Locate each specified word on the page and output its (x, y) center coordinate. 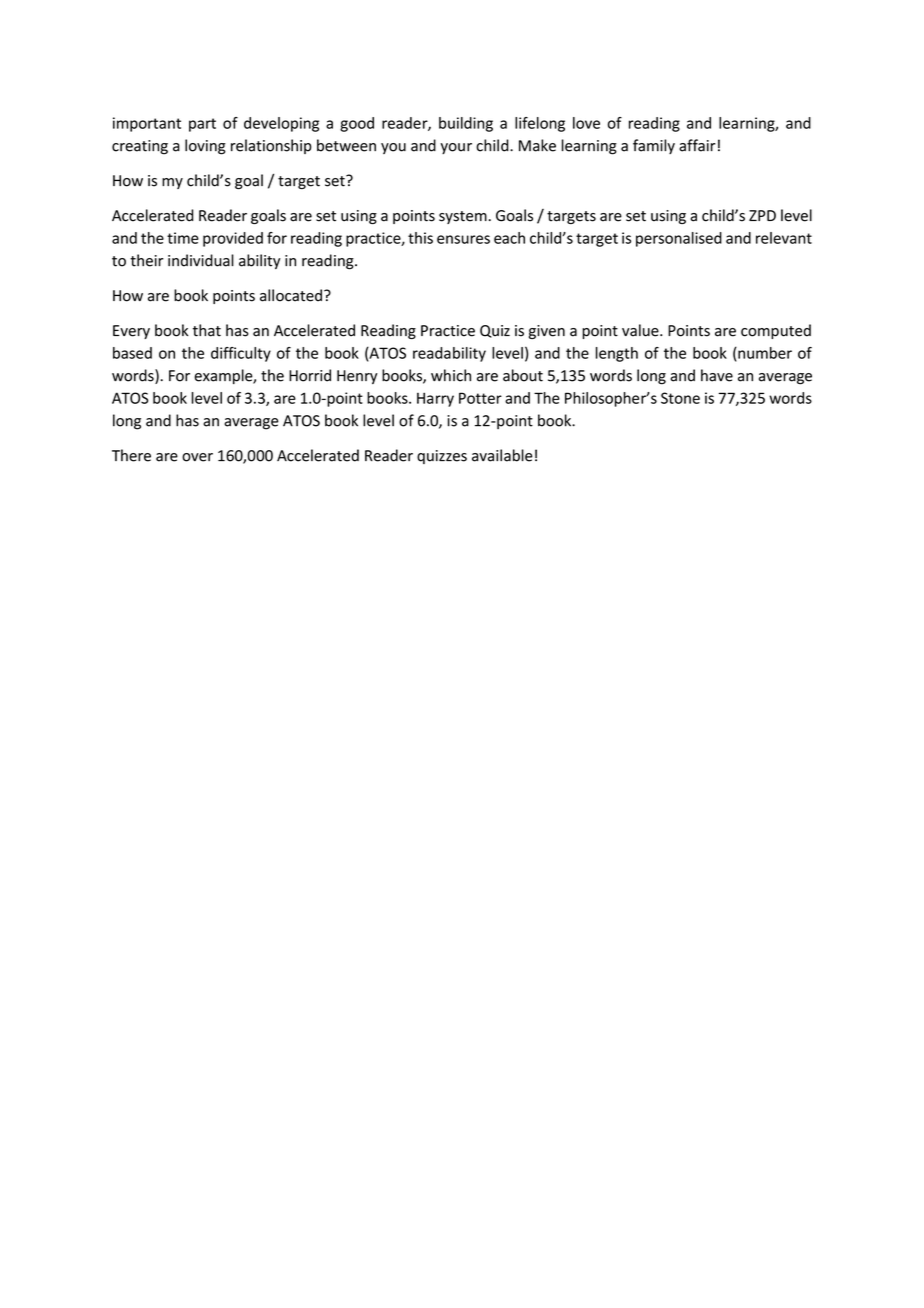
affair (697, 145)
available (502, 455)
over (197, 457)
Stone (680, 398)
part (202, 125)
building (466, 124)
